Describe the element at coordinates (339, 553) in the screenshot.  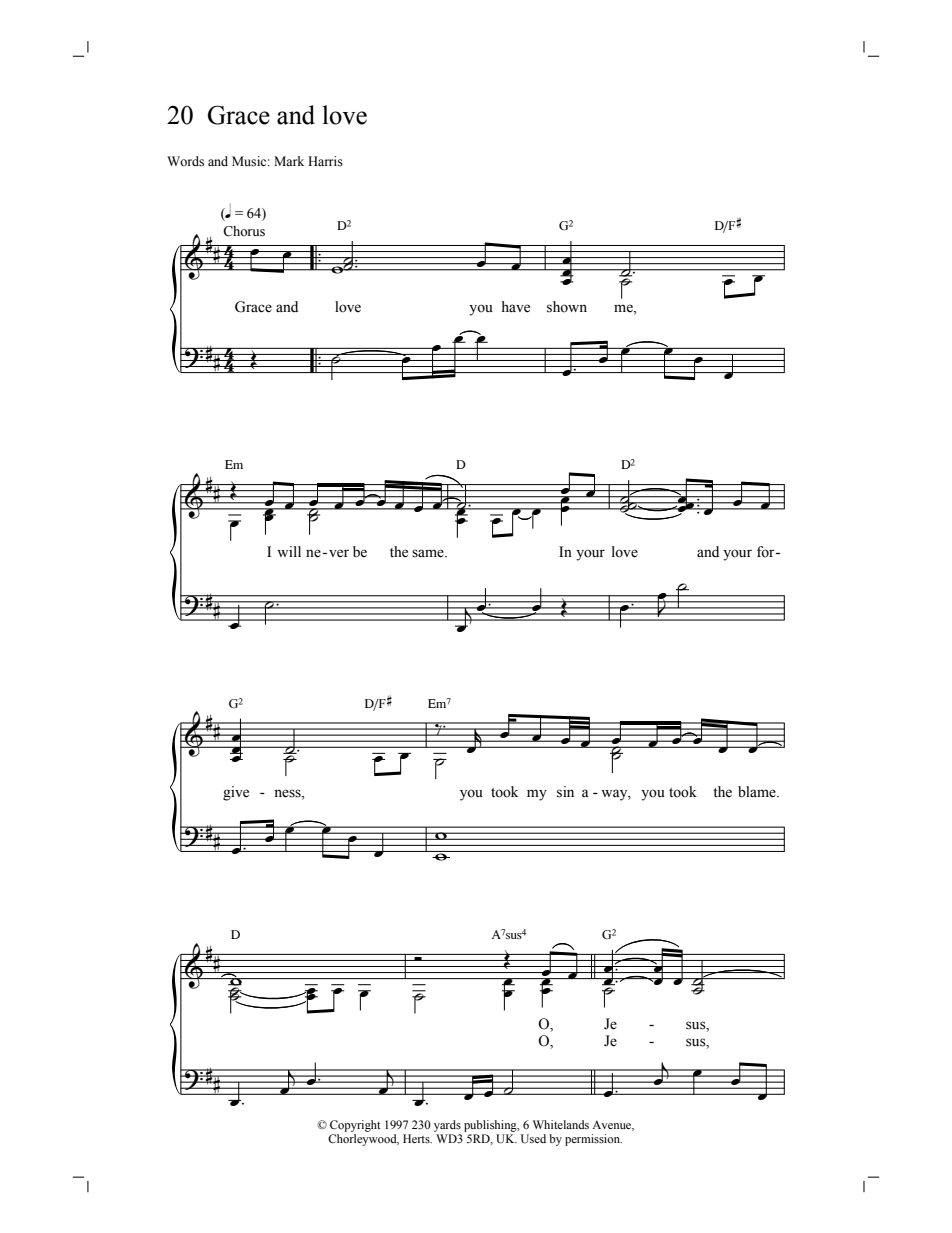
I see `ver` at that location.
